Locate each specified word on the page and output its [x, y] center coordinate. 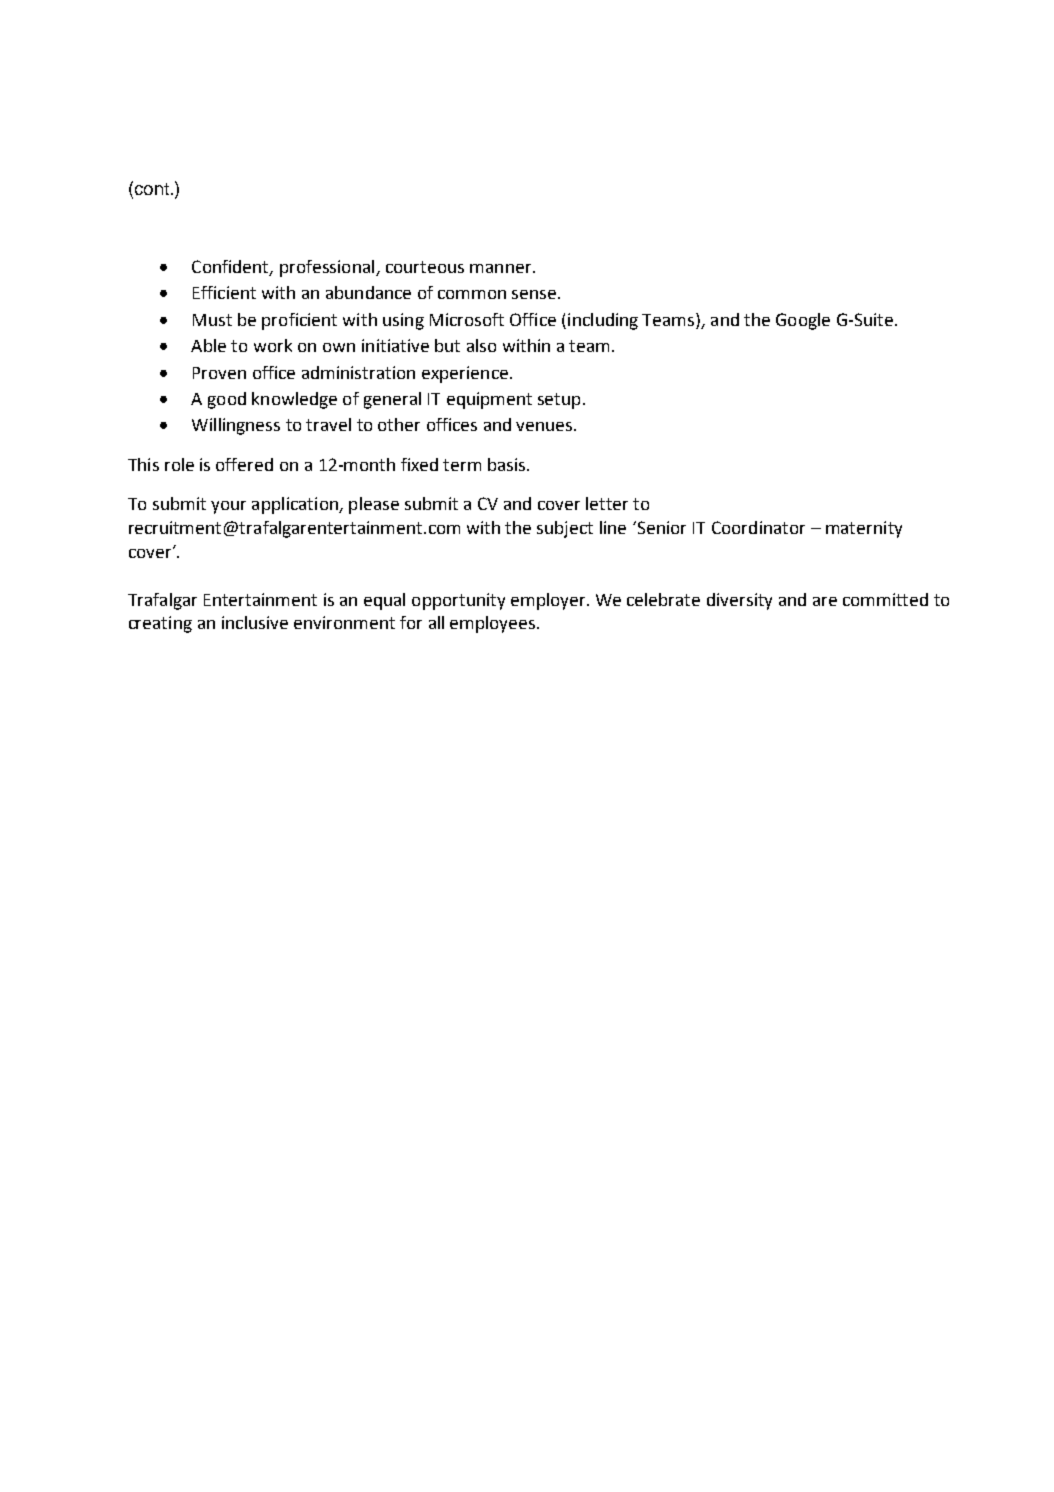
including [603, 321]
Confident [231, 267]
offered [244, 464]
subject [565, 529]
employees [494, 624]
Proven [219, 373]
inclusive [255, 622]
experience [465, 374]
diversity [739, 601]
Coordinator [758, 527]
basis [508, 464]
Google [803, 321]
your [228, 507]
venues [545, 426]
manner [502, 268]
